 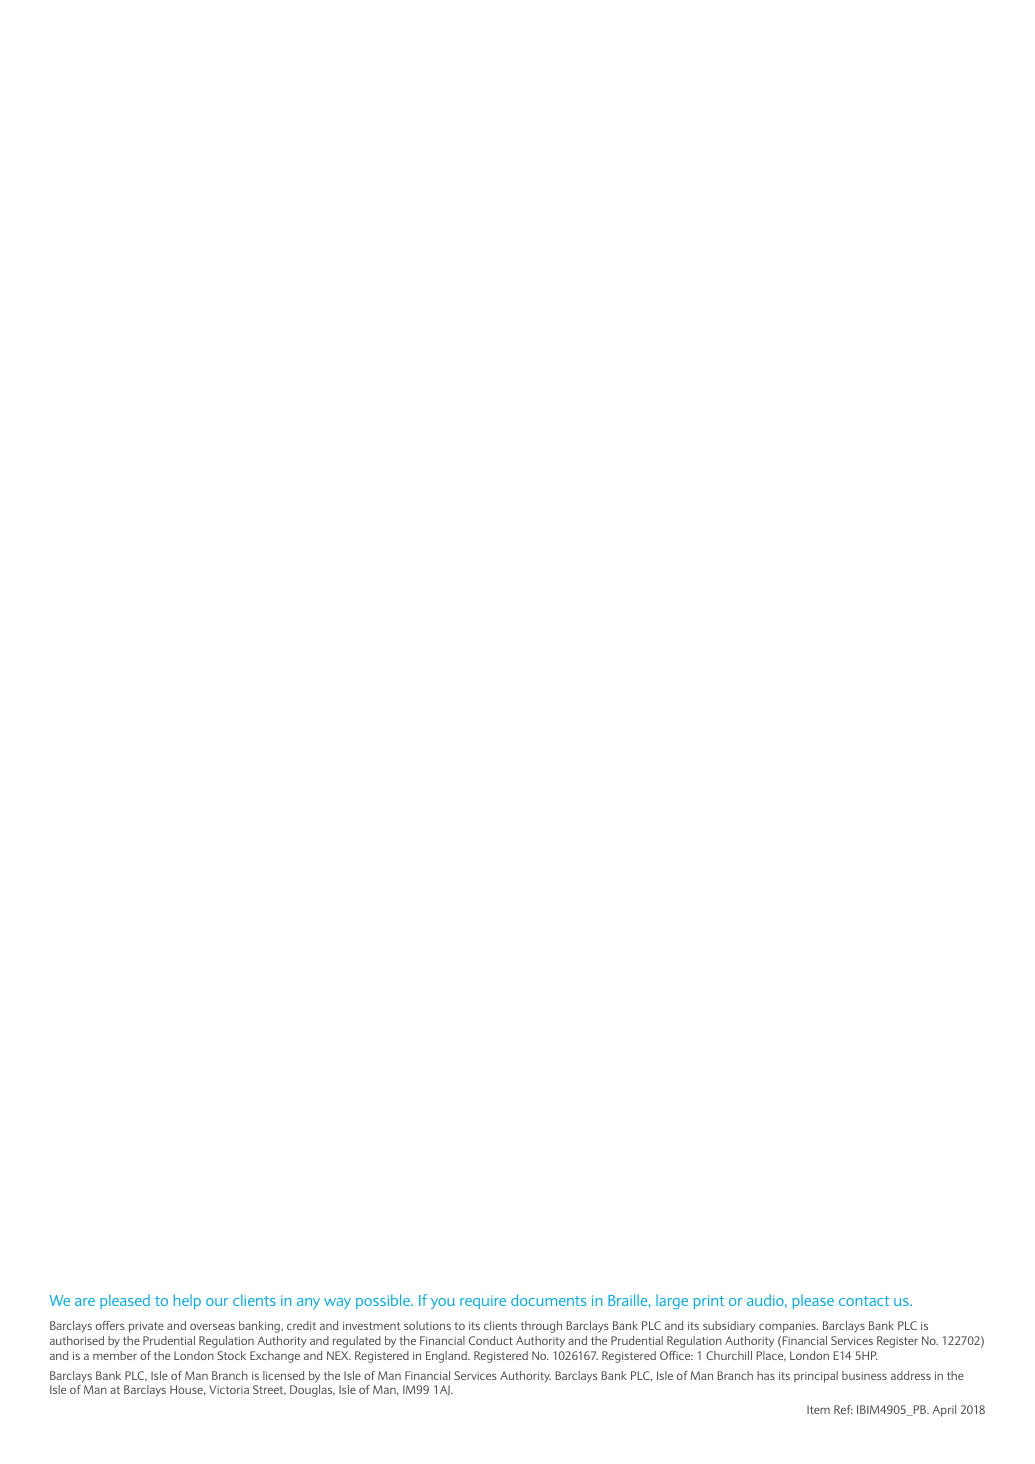 I want to click on through, so click(x=541, y=1327).
